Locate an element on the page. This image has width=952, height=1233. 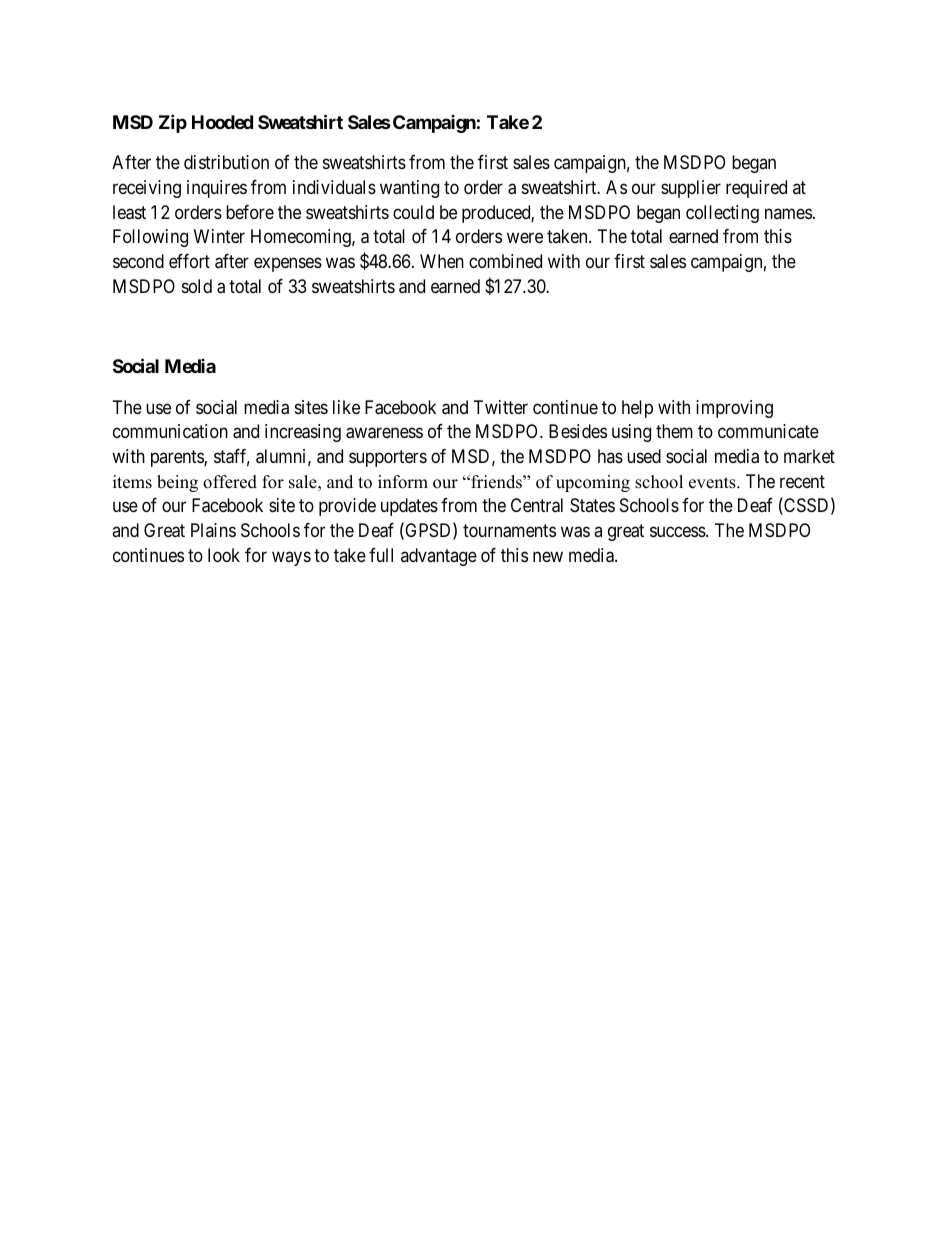
effort is located at coordinates (189, 261).
